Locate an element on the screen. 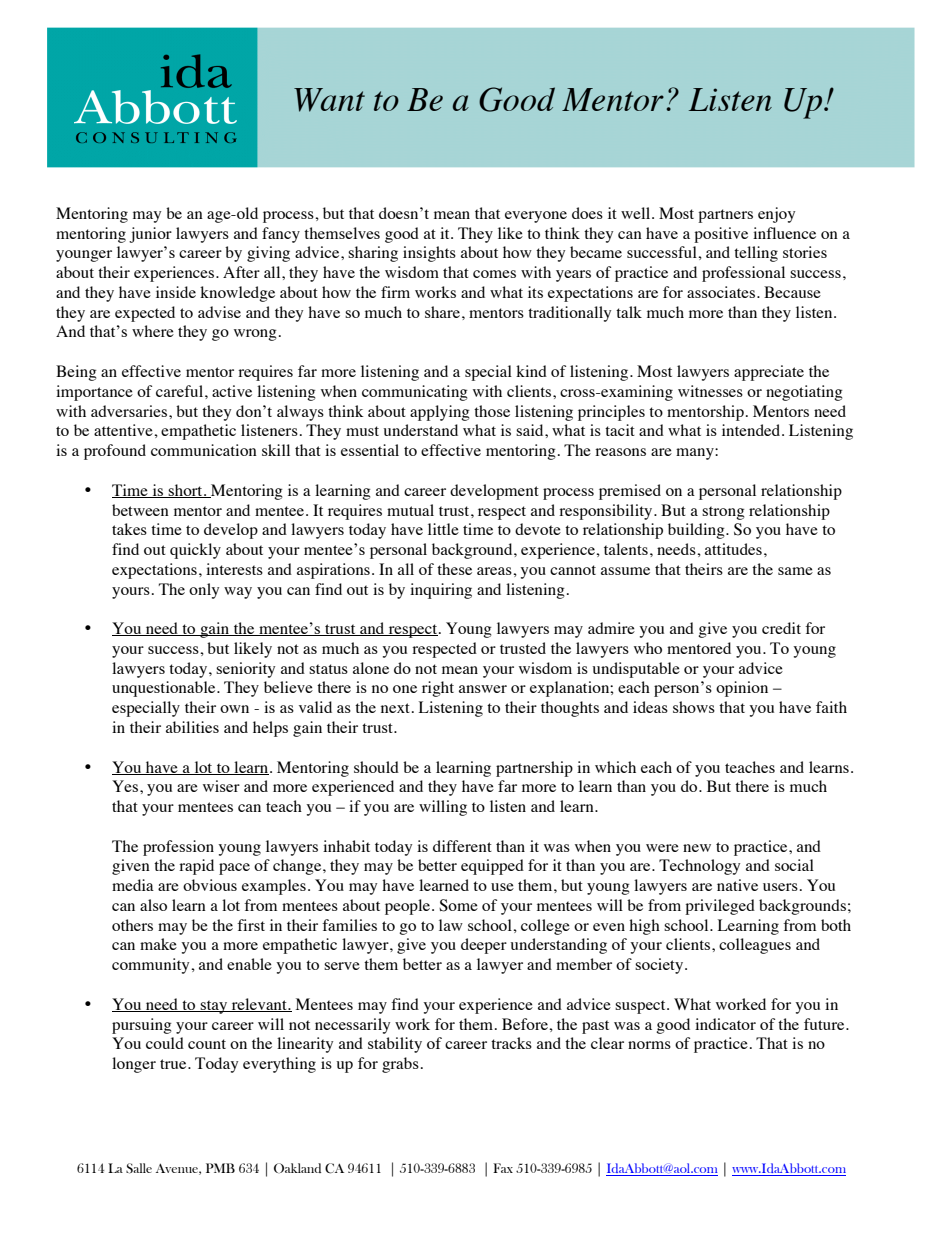 Image resolution: width=952 pixels, height=1233 pixels. junior is located at coordinates (150, 235).
